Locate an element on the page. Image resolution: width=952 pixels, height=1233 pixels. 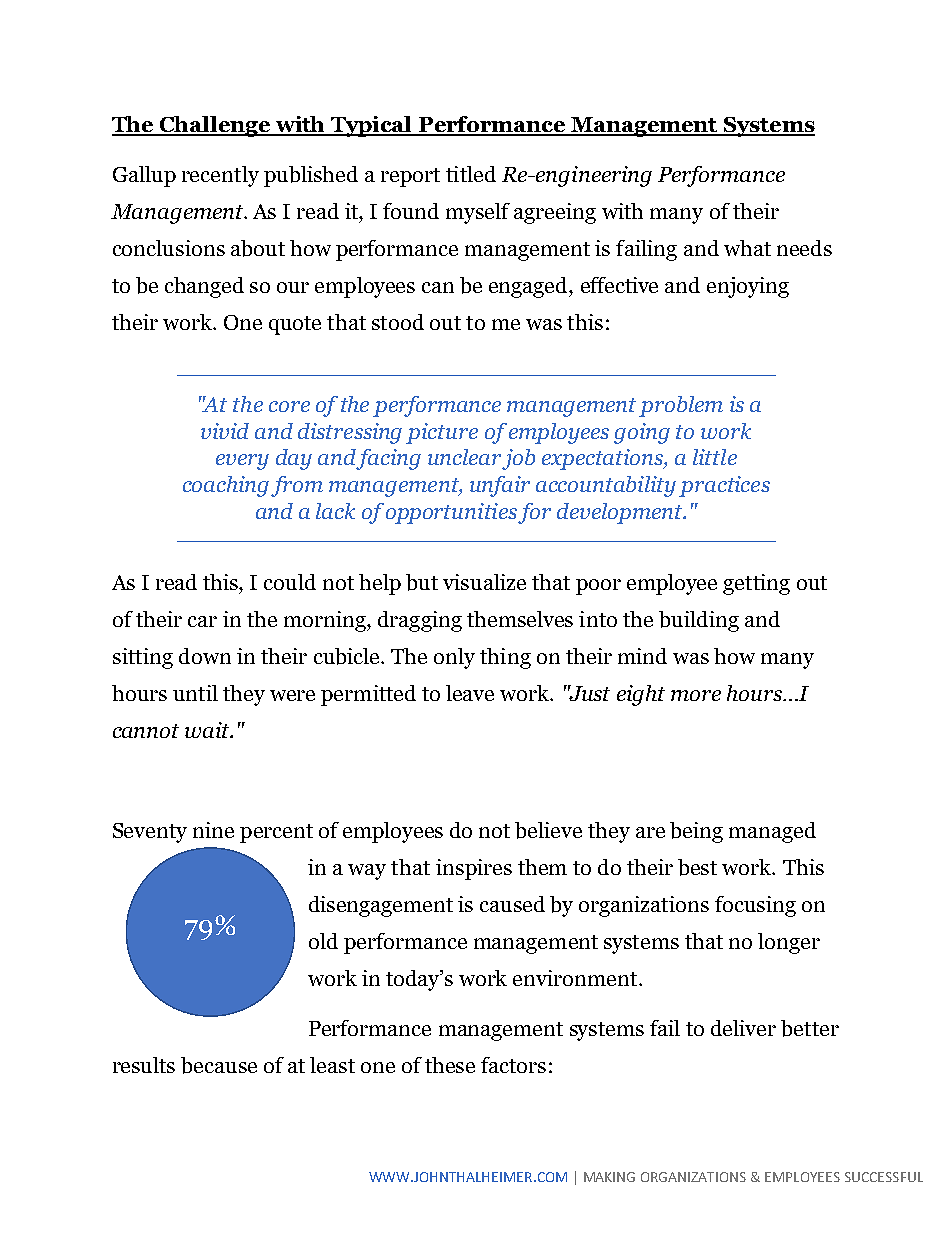
vivid is located at coordinates (225, 431).
